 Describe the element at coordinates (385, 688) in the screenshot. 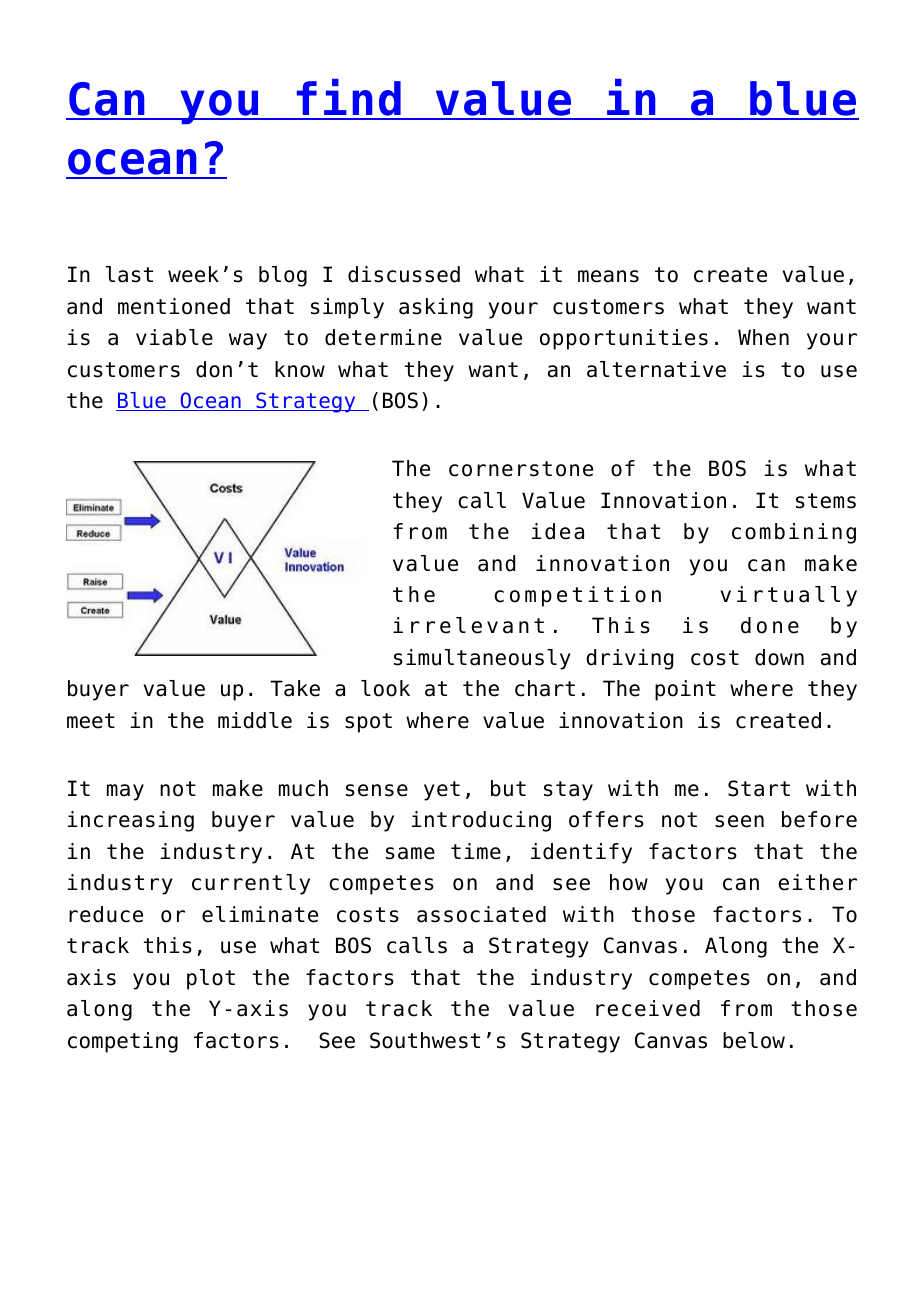

I see `look` at that location.
